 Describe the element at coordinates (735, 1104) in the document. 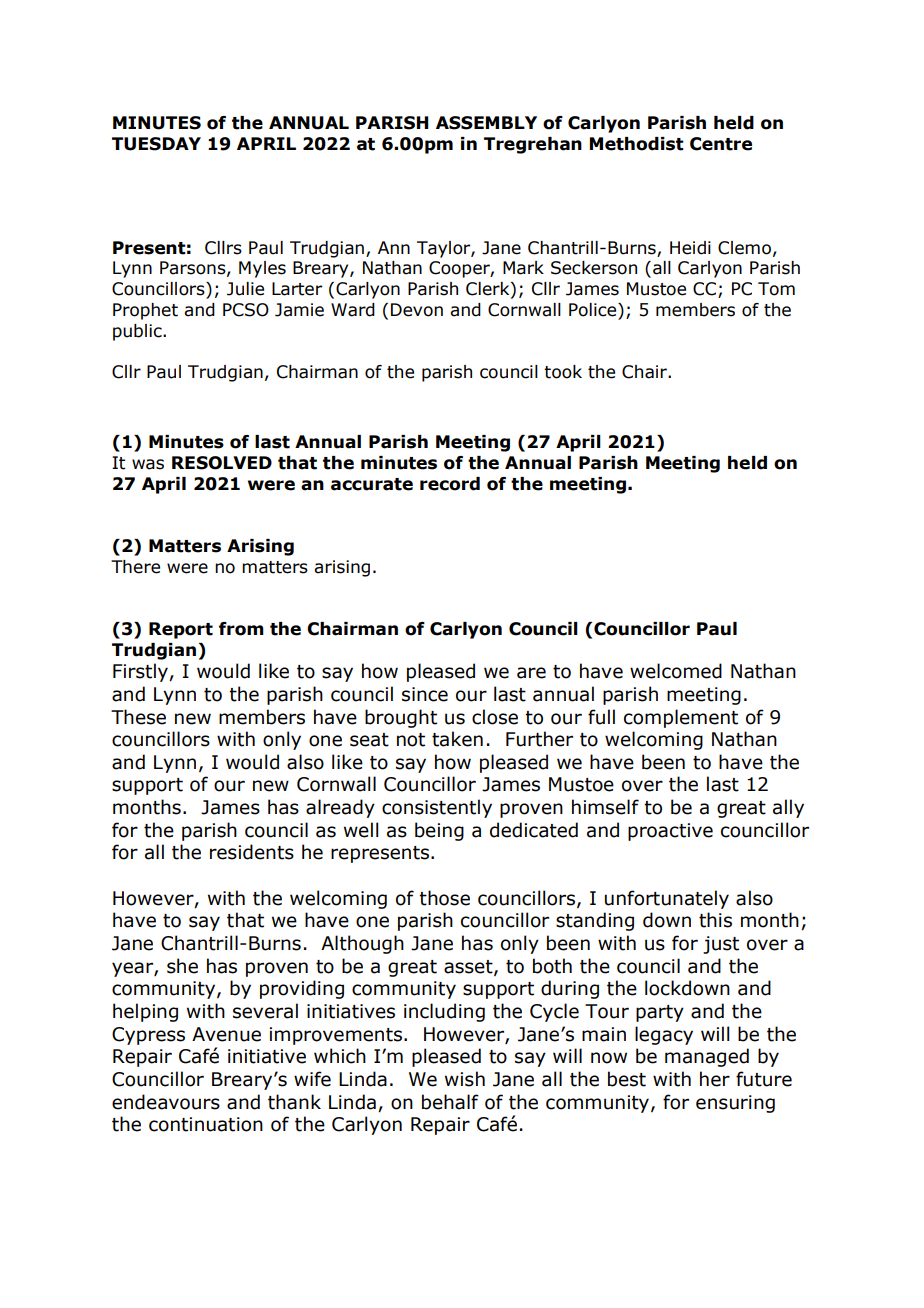

I see `ensuring` at that location.
